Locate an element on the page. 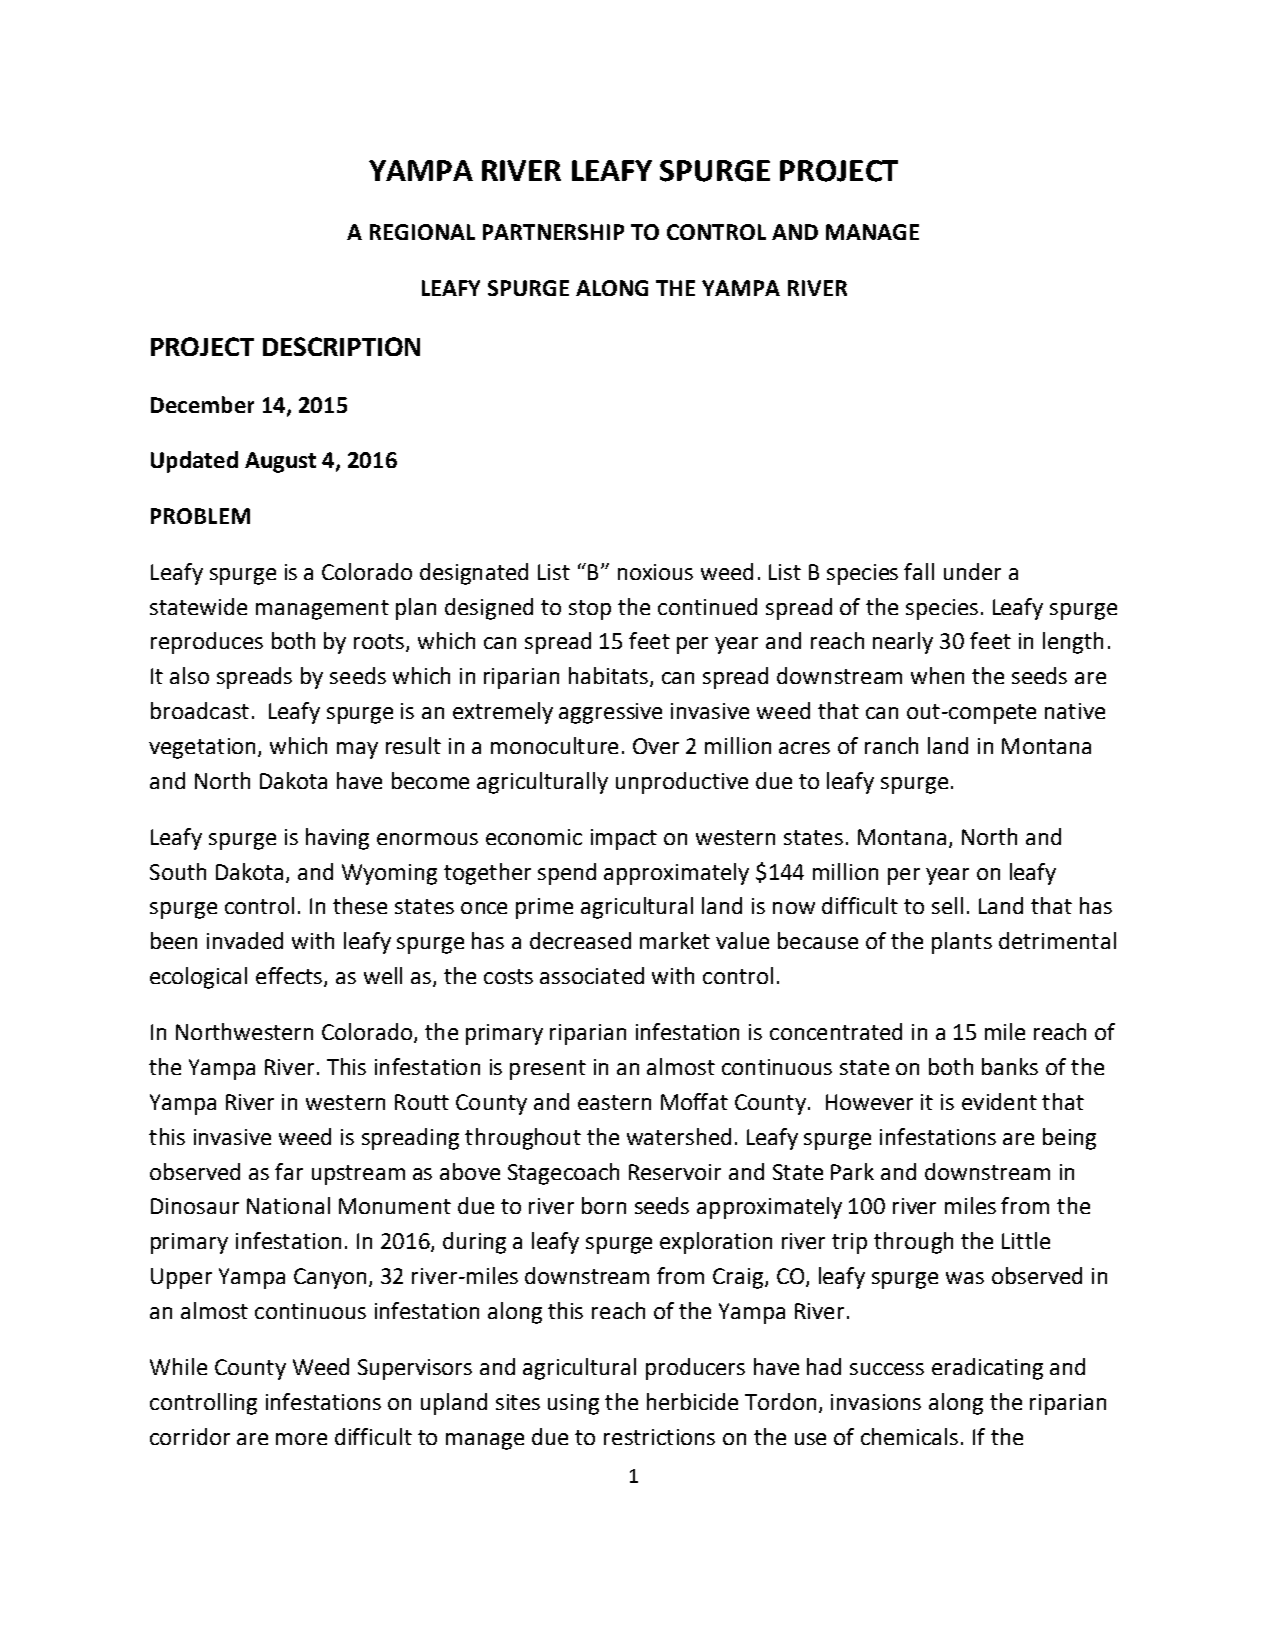  more is located at coordinates (301, 1439).
